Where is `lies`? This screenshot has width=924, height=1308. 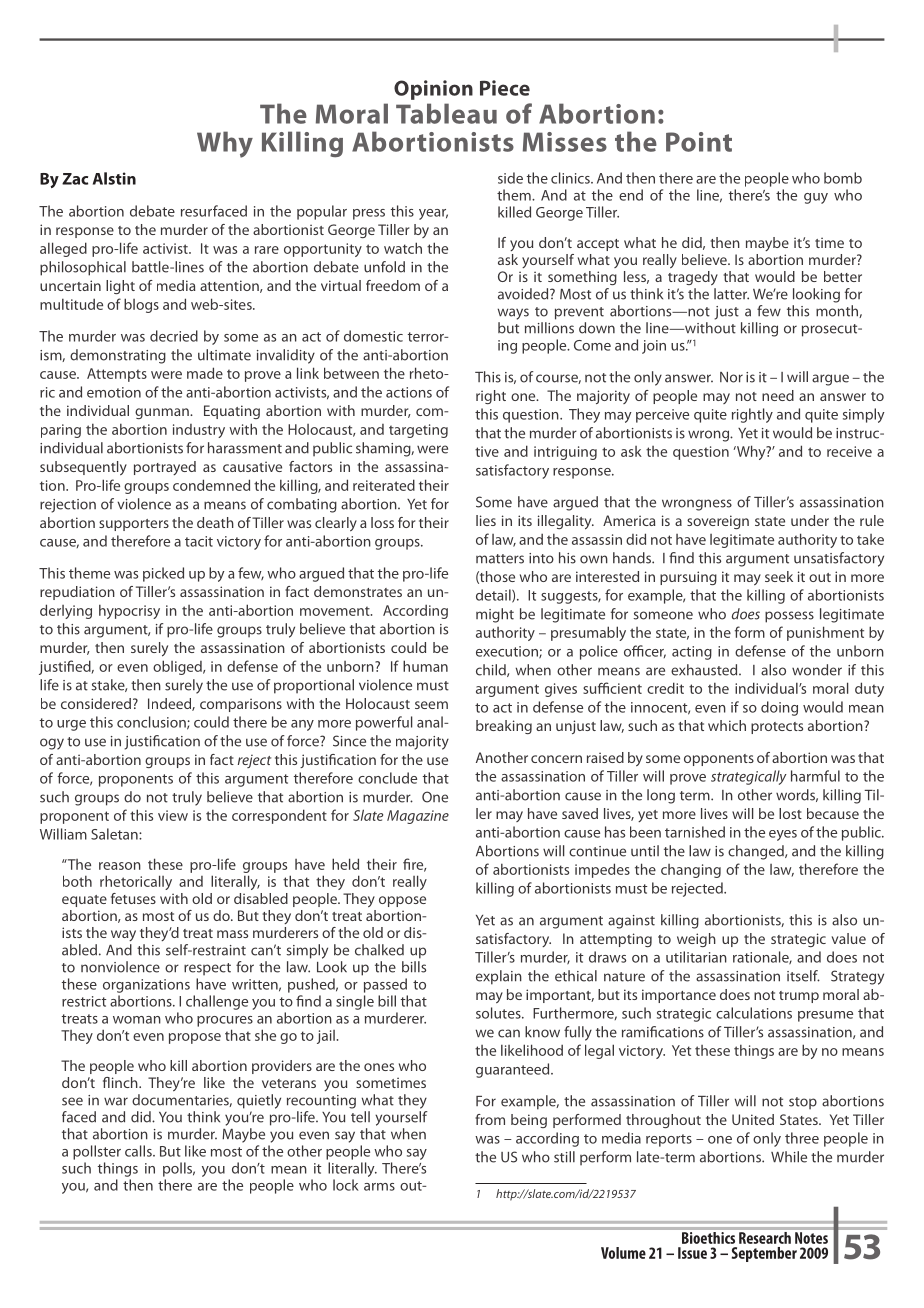
lies is located at coordinates (486, 520).
